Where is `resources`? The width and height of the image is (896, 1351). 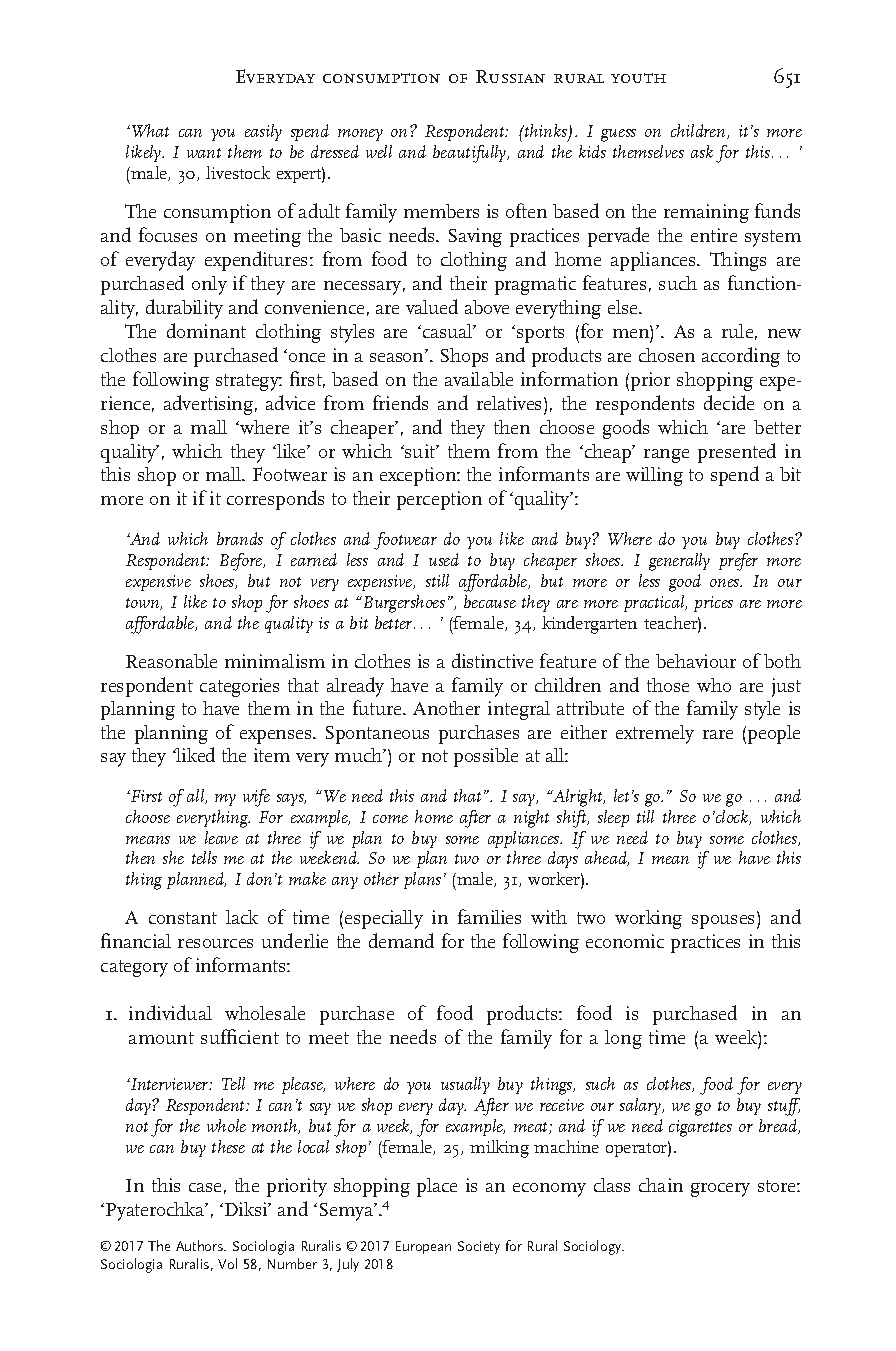
resources is located at coordinates (215, 943).
